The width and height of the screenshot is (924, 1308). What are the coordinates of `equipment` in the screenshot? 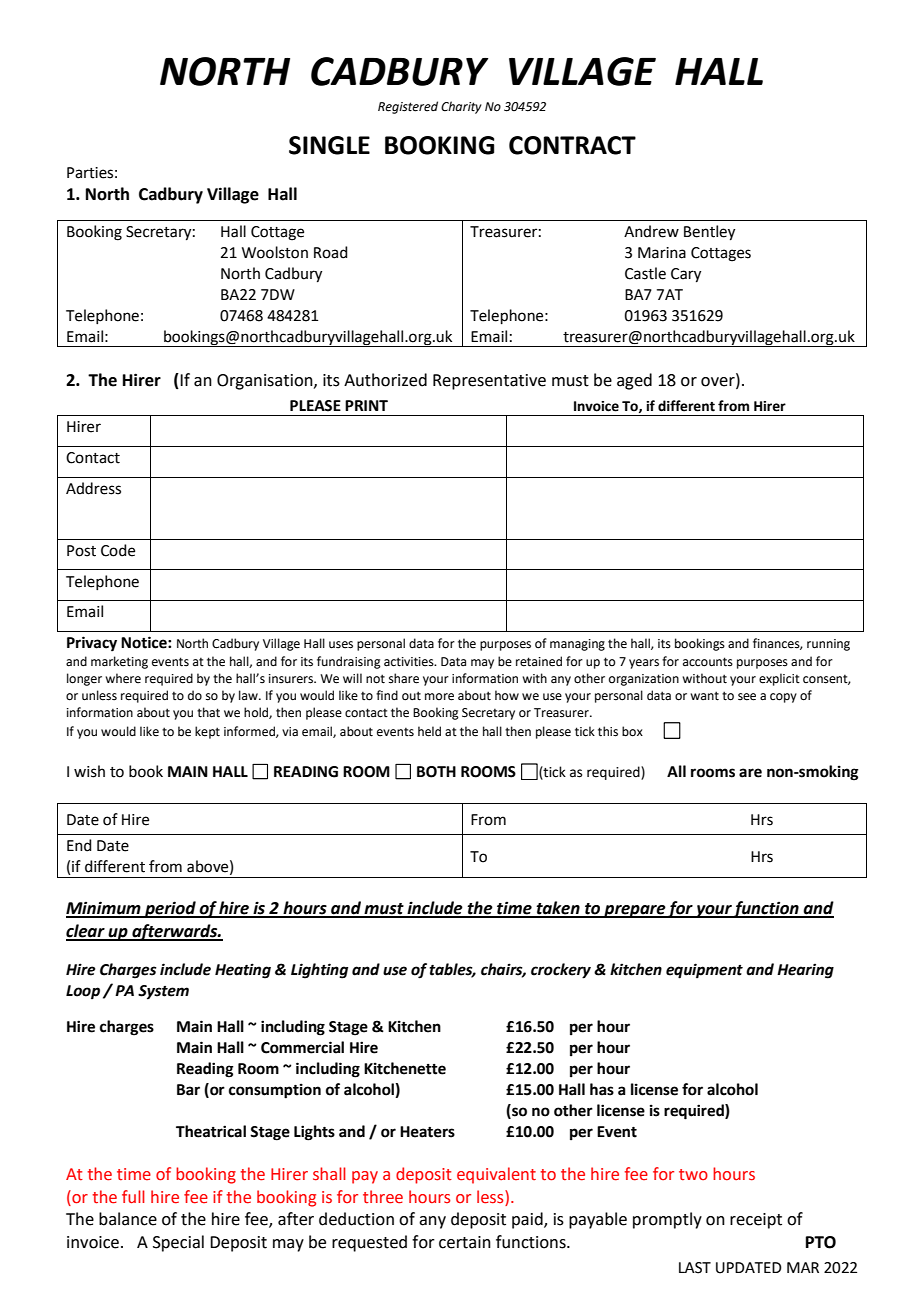 It's located at (704, 971).
